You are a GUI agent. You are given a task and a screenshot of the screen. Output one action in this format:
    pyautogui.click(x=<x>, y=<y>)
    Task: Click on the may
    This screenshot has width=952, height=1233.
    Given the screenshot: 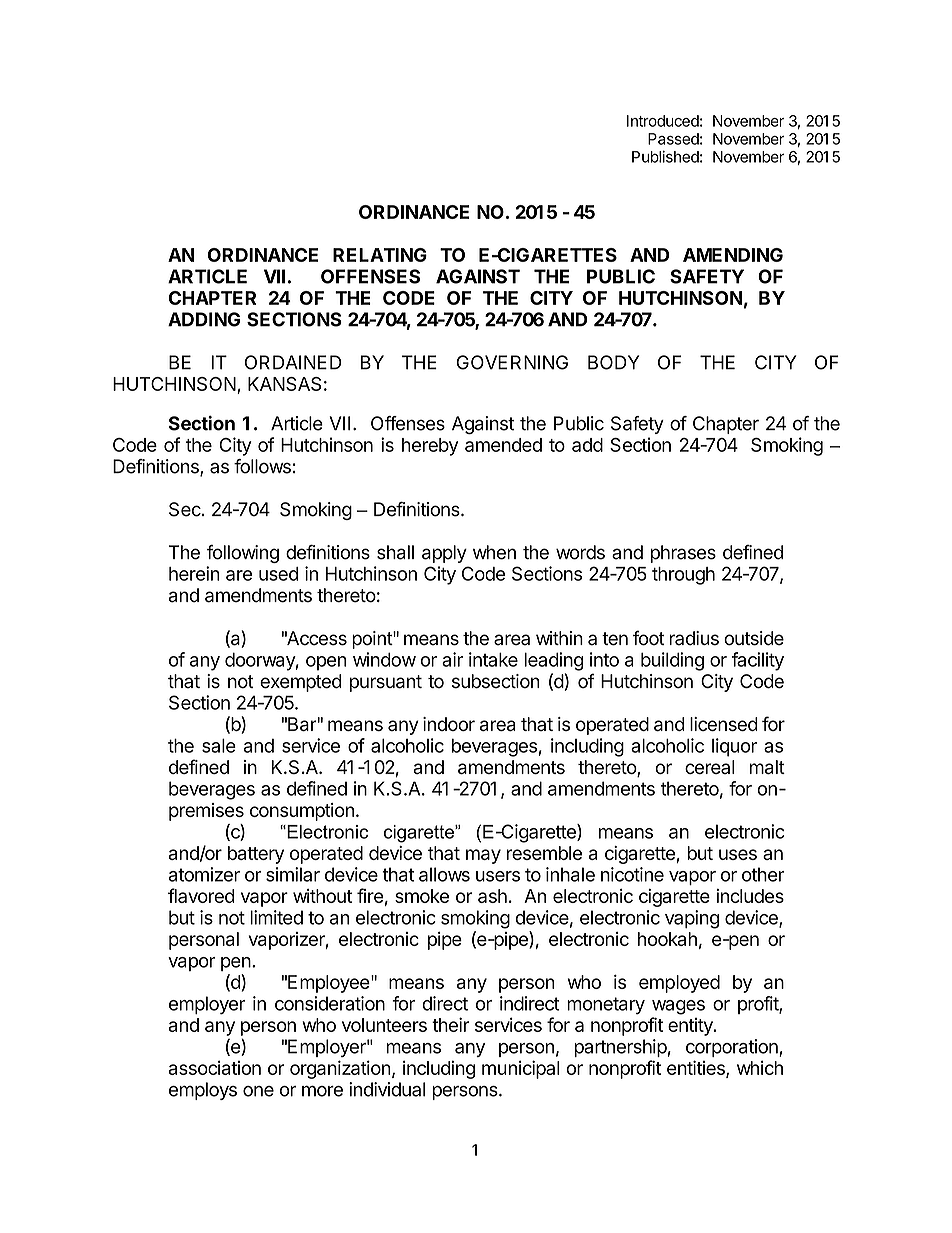 What is the action you would take?
    pyautogui.click(x=483, y=856)
